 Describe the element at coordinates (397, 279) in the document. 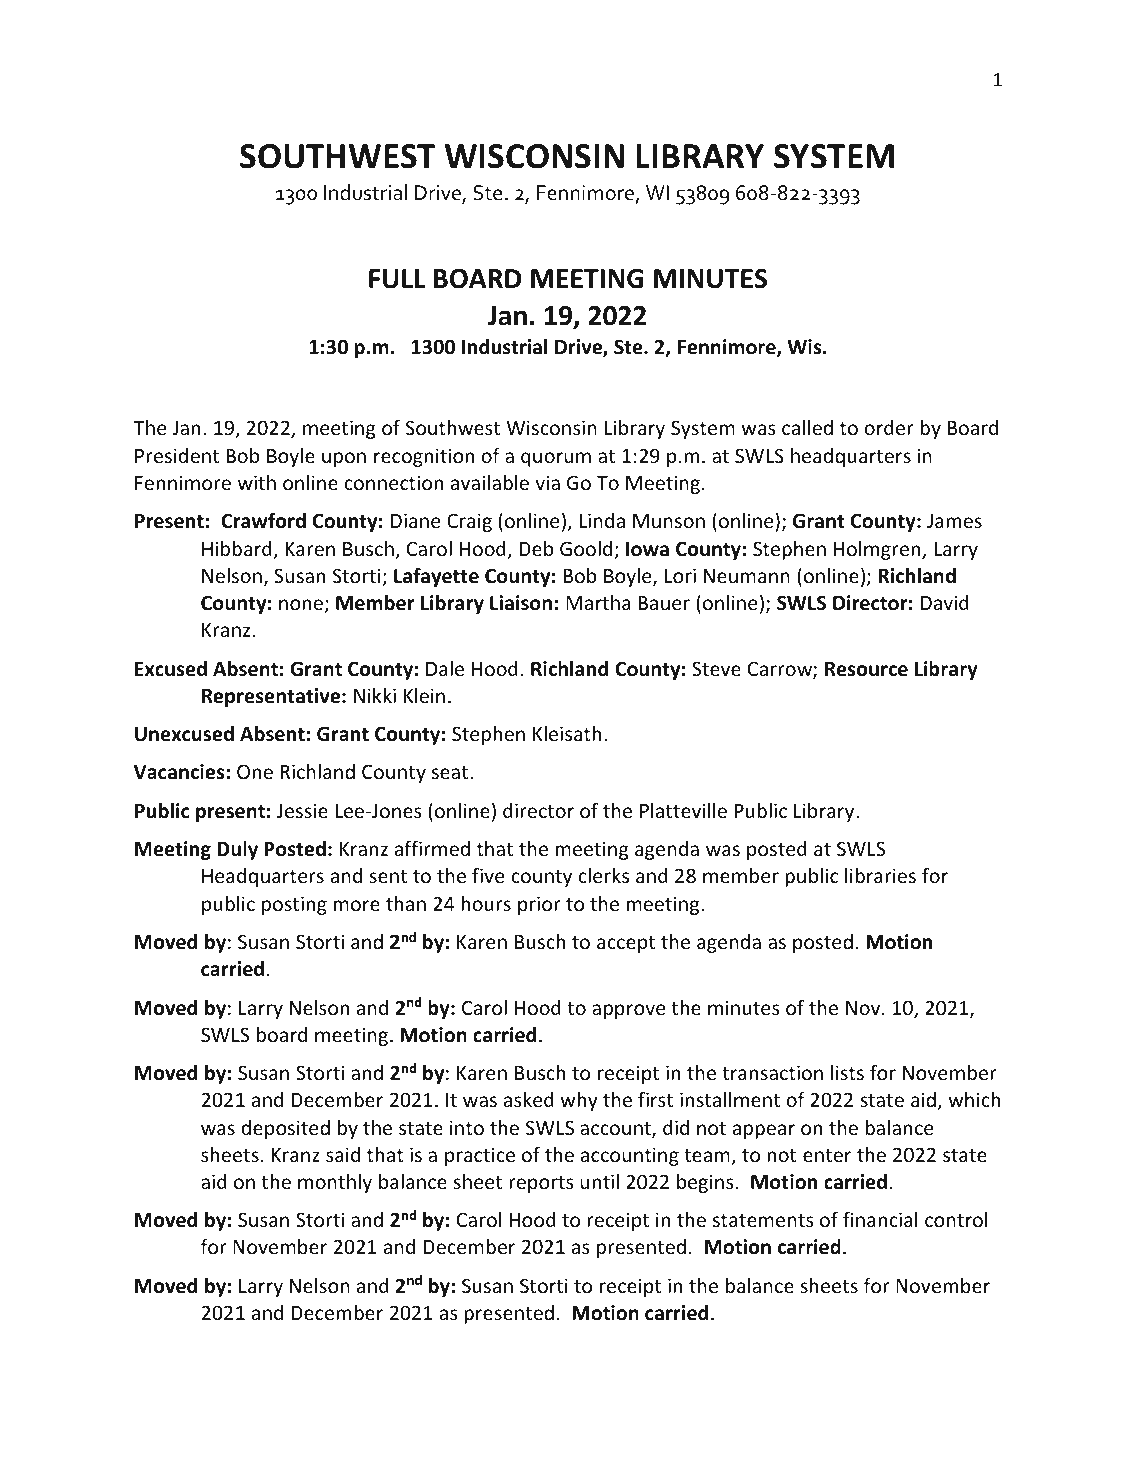

I see `FULL` at that location.
